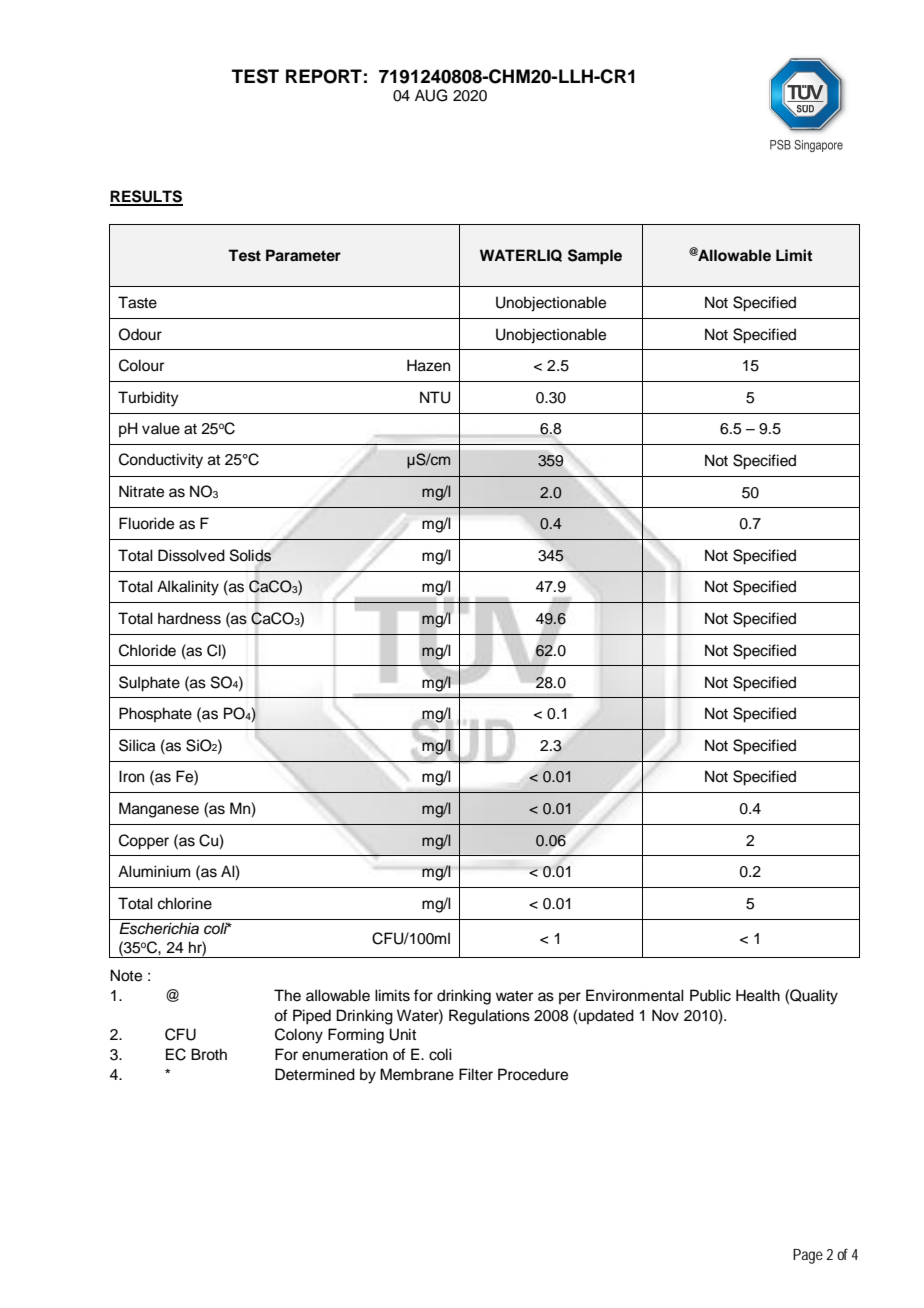 This screenshot has height=1308, width=924. I want to click on Unit, so click(402, 1034).
